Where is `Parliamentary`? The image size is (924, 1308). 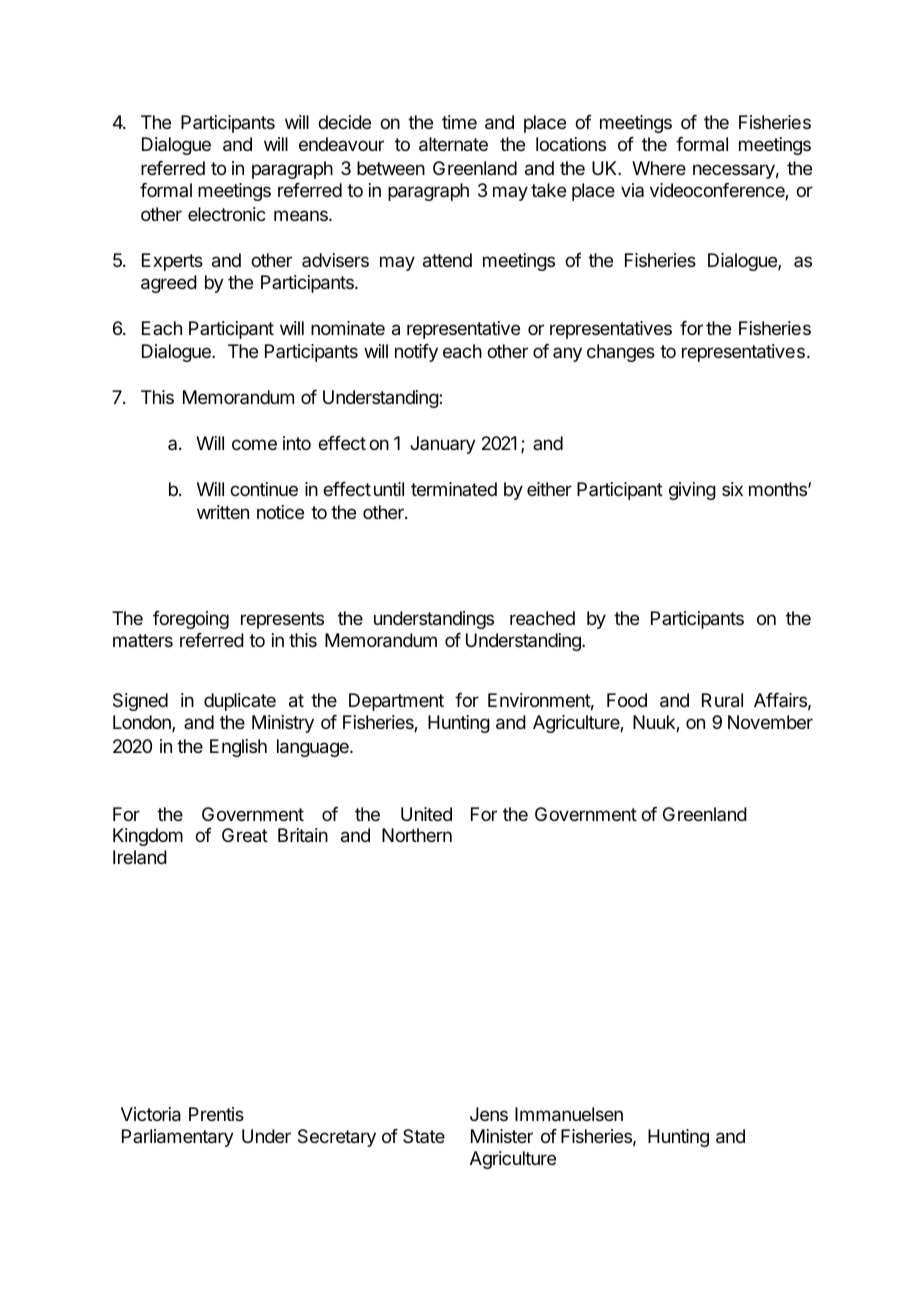 Parliamentary is located at coordinates (178, 1138).
